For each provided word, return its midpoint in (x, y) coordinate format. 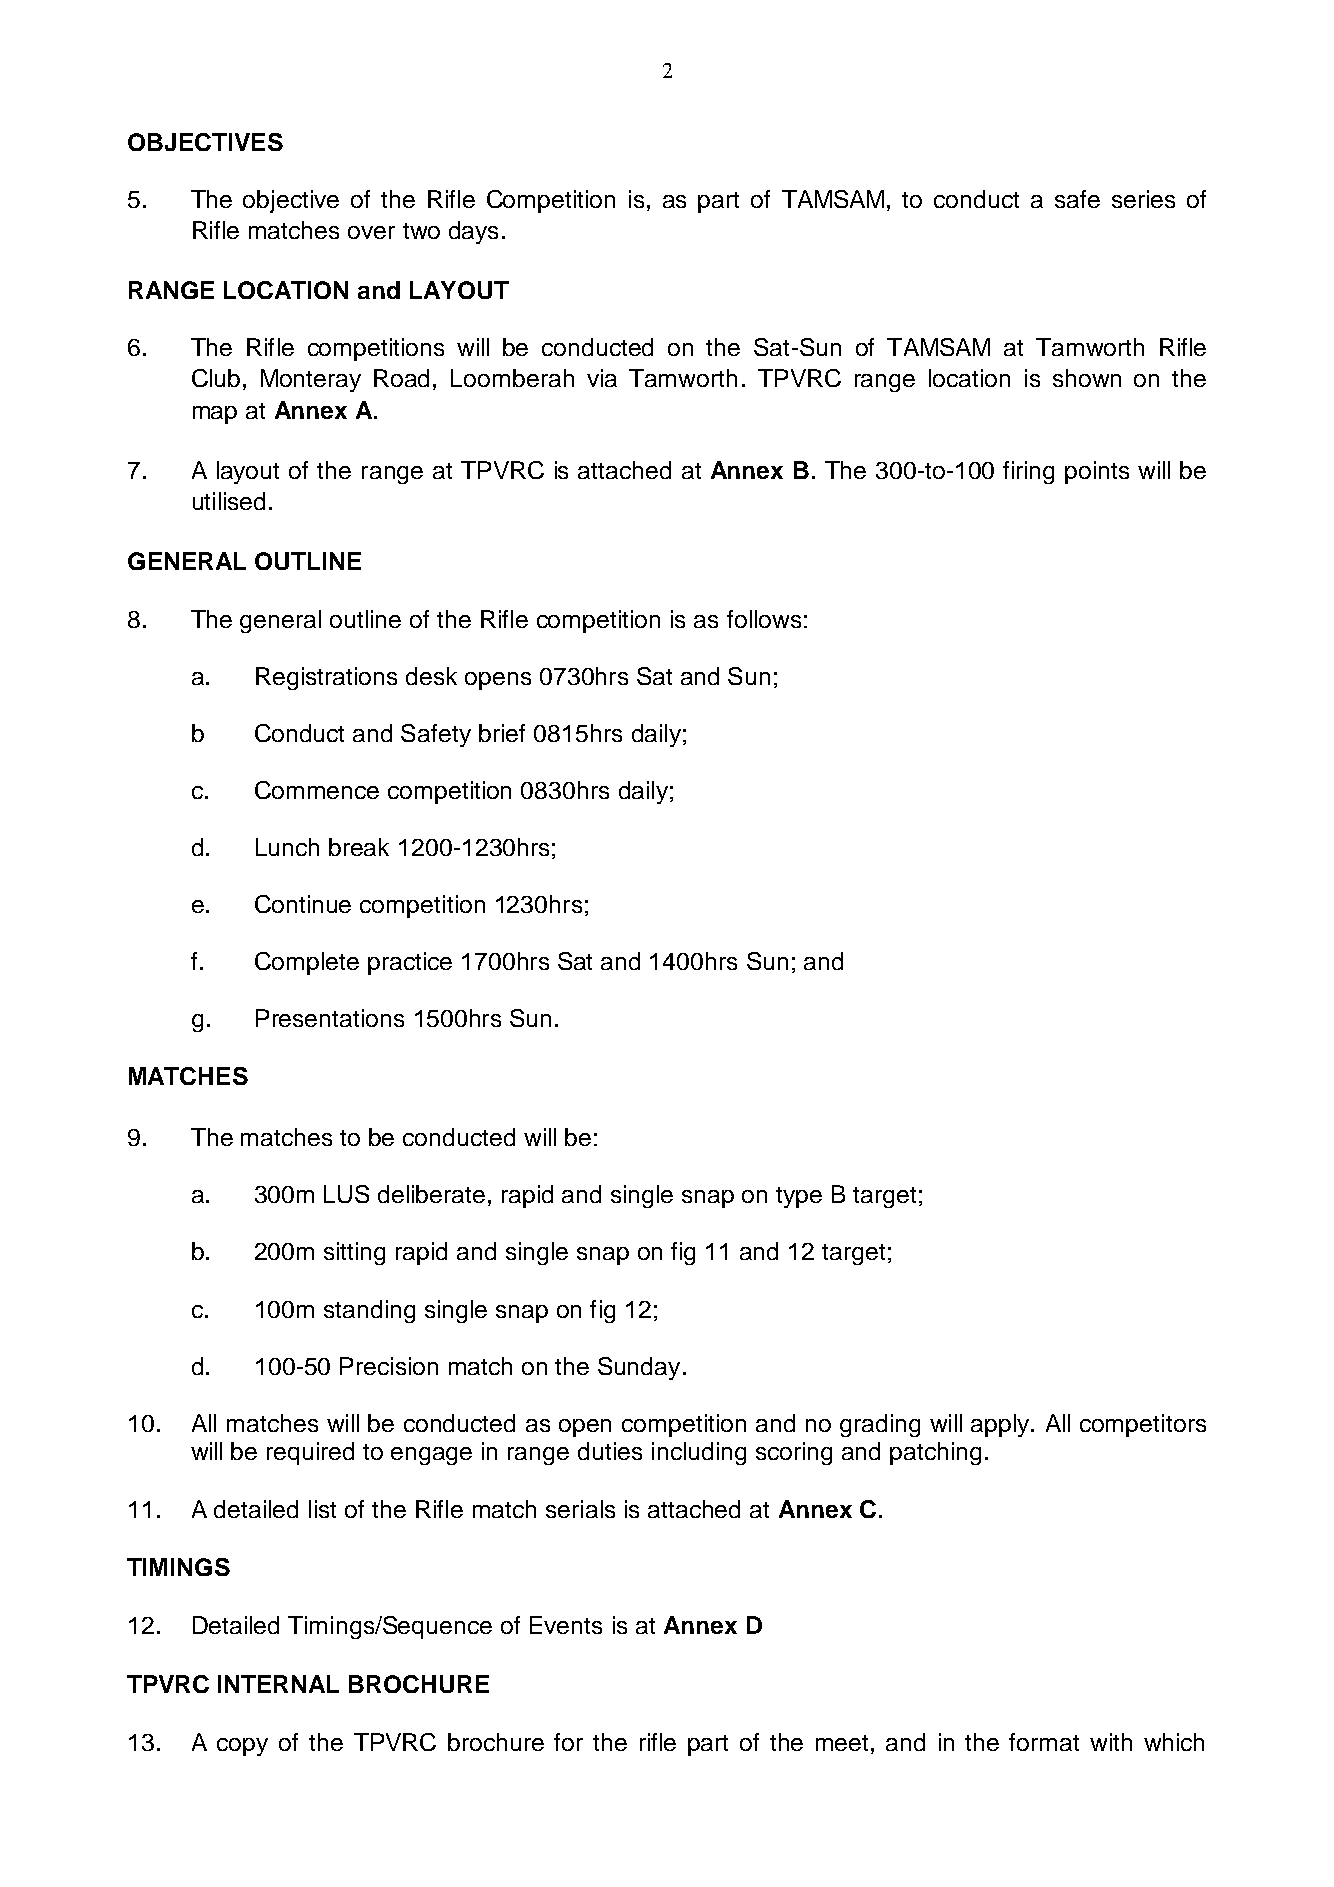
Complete (307, 963)
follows (764, 619)
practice (410, 963)
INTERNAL (278, 1684)
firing (1028, 472)
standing (369, 1311)
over (371, 232)
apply (1001, 1425)
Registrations (326, 678)
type (799, 1197)
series (1143, 199)
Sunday (639, 1368)
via (602, 378)
